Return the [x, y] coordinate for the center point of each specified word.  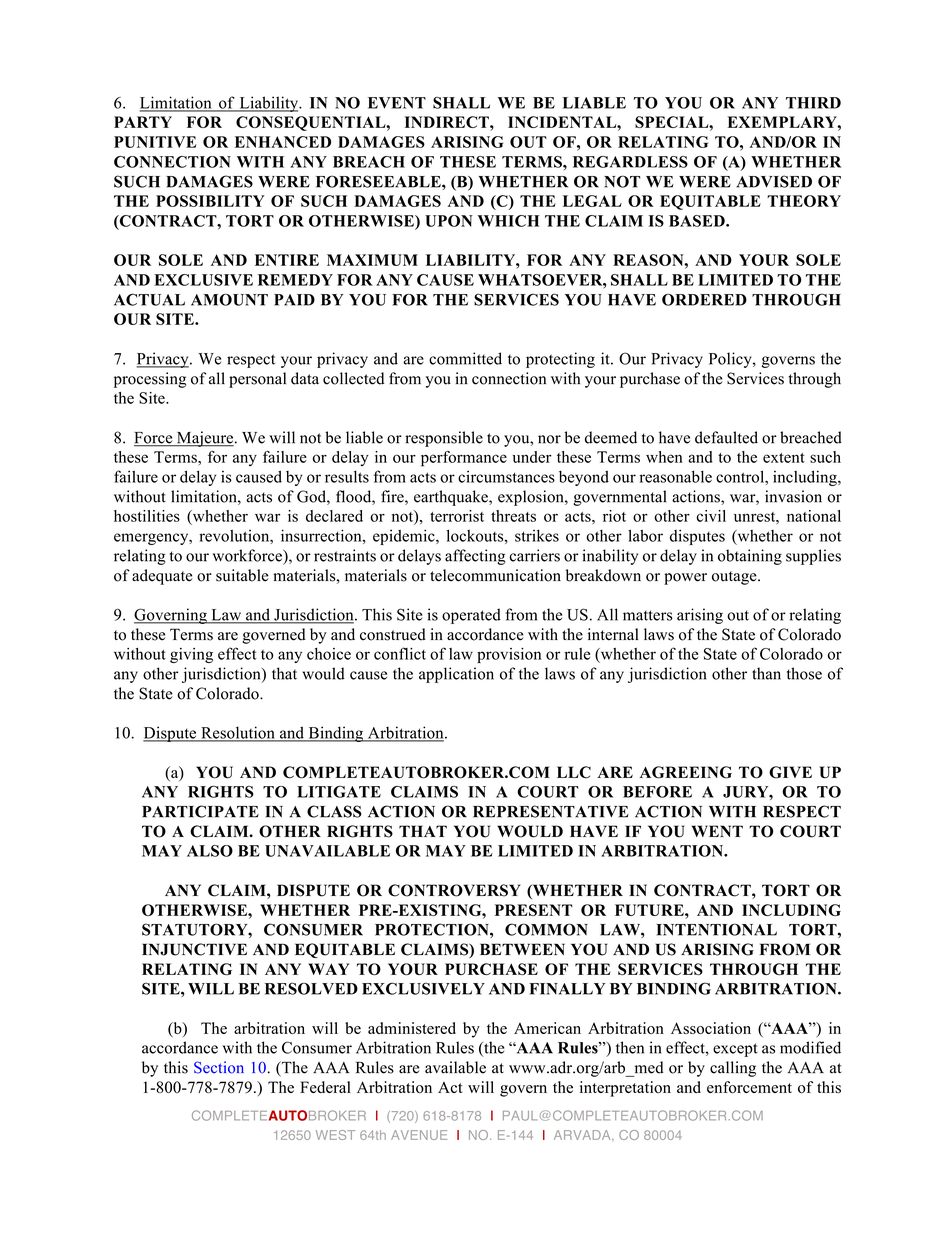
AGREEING [686, 772]
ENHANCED [283, 142]
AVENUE [419, 1135]
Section [219, 1067]
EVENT [397, 103]
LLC [574, 772]
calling [733, 1069]
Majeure [205, 439]
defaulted [726, 437]
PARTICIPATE [200, 811]
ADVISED [774, 181]
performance [464, 459]
